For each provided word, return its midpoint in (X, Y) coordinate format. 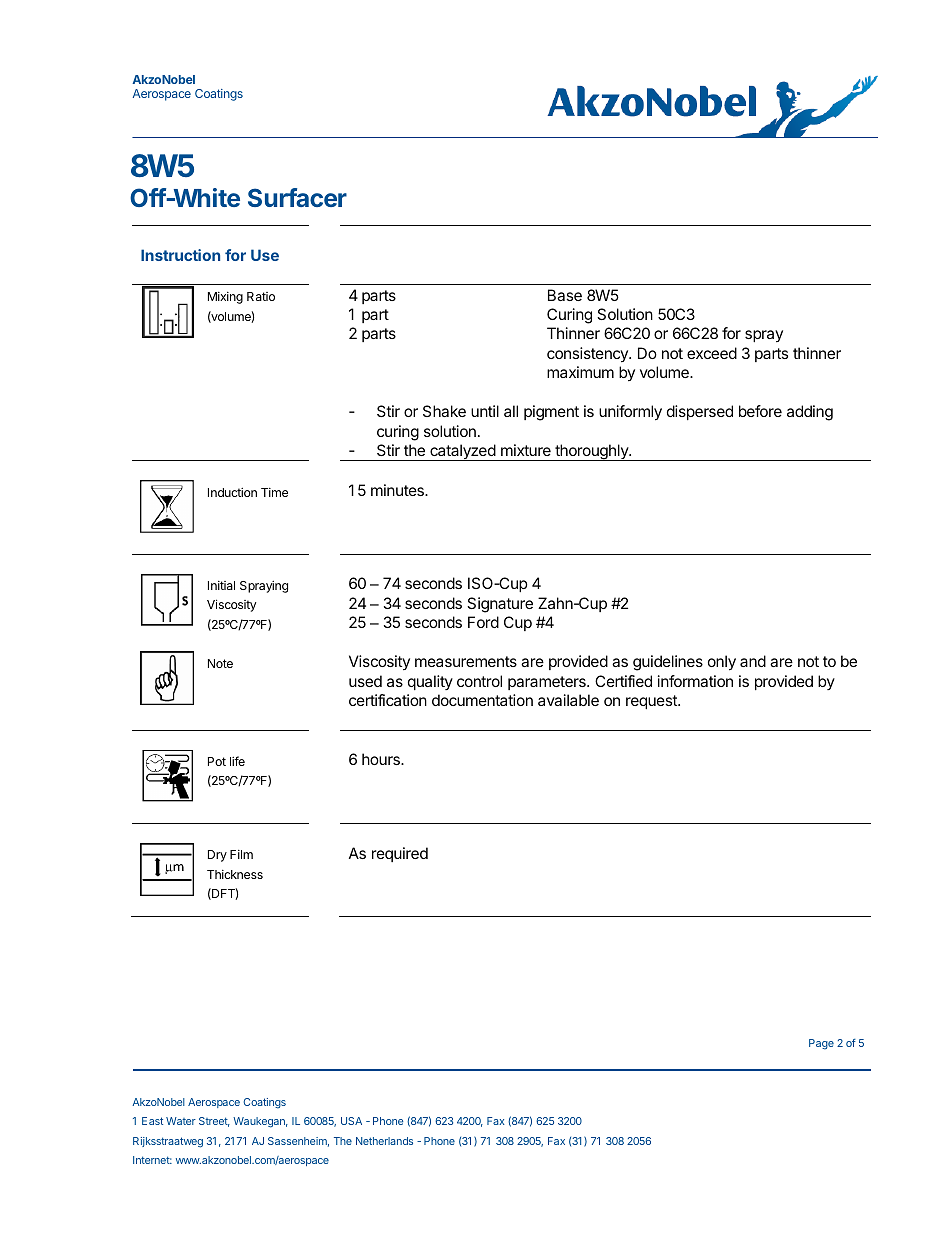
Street (214, 1122)
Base (565, 295)
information (695, 681)
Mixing (225, 298)
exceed (712, 353)
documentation (482, 700)
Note (220, 663)
